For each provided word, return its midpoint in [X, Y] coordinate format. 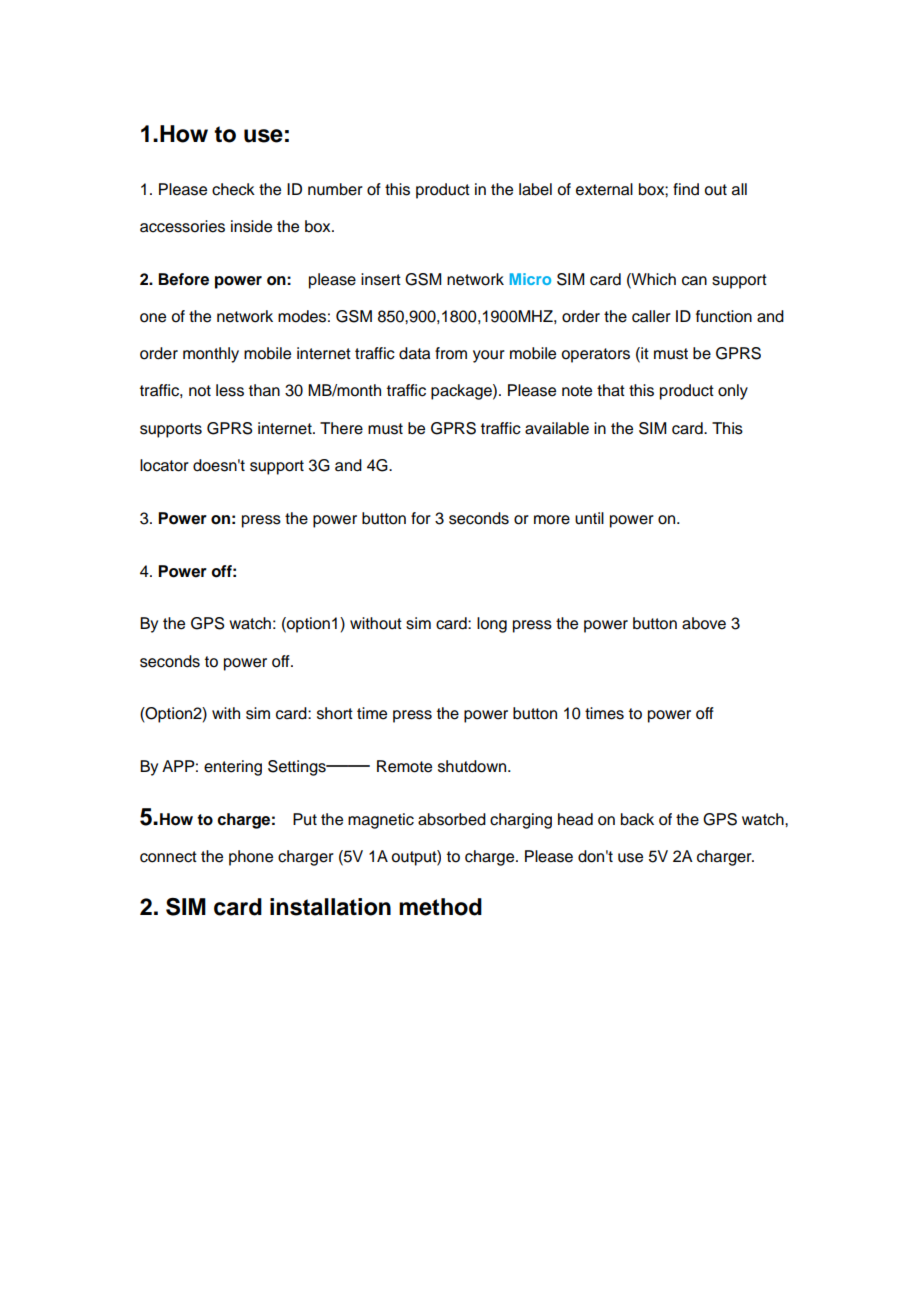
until [589, 518]
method [440, 907]
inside [251, 226]
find [686, 189]
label [535, 189]
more [552, 520]
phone [251, 858]
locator [164, 465]
